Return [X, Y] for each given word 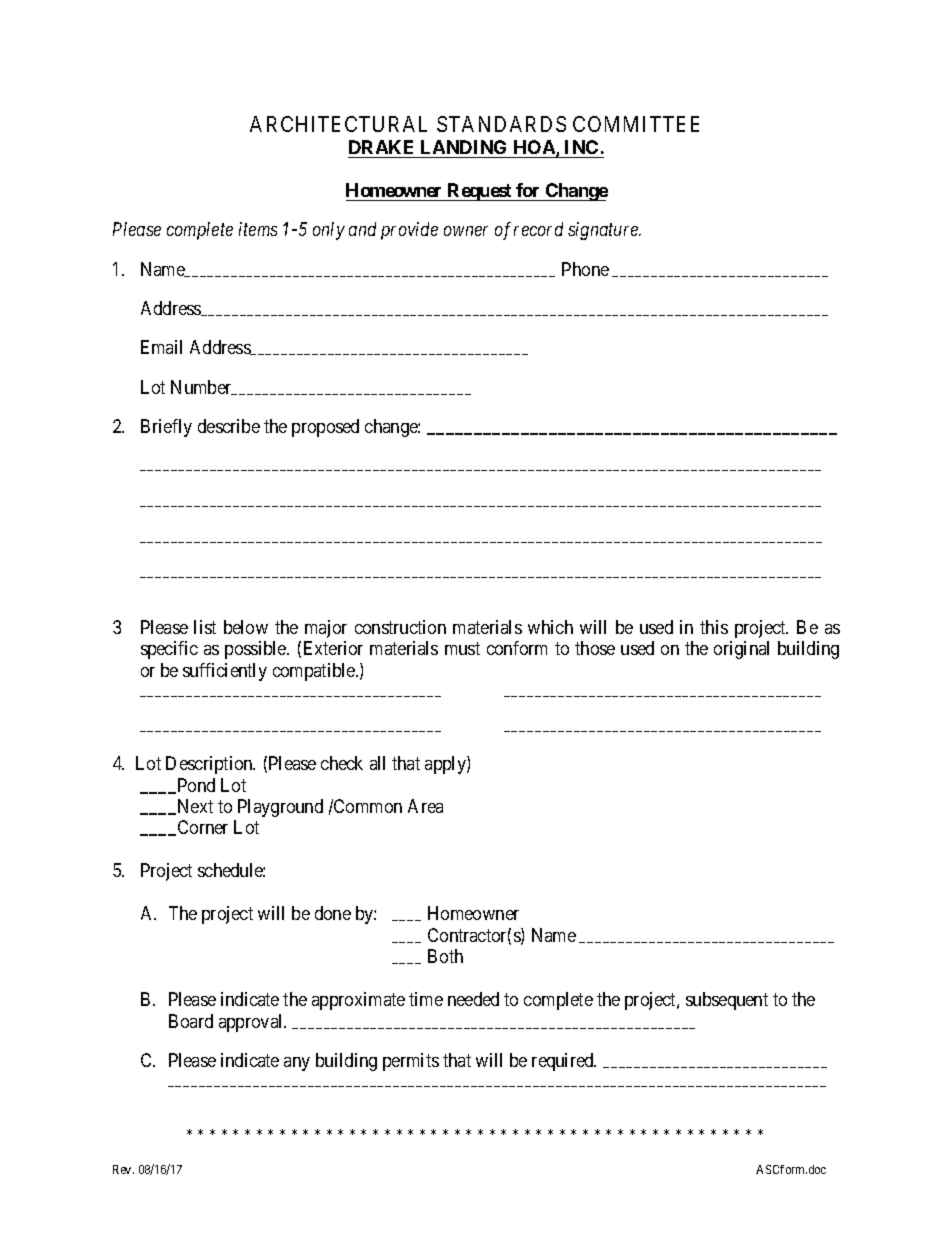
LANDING [463, 147]
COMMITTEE [636, 124]
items [258, 229]
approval [252, 1023]
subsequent [727, 1001]
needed [473, 999]
